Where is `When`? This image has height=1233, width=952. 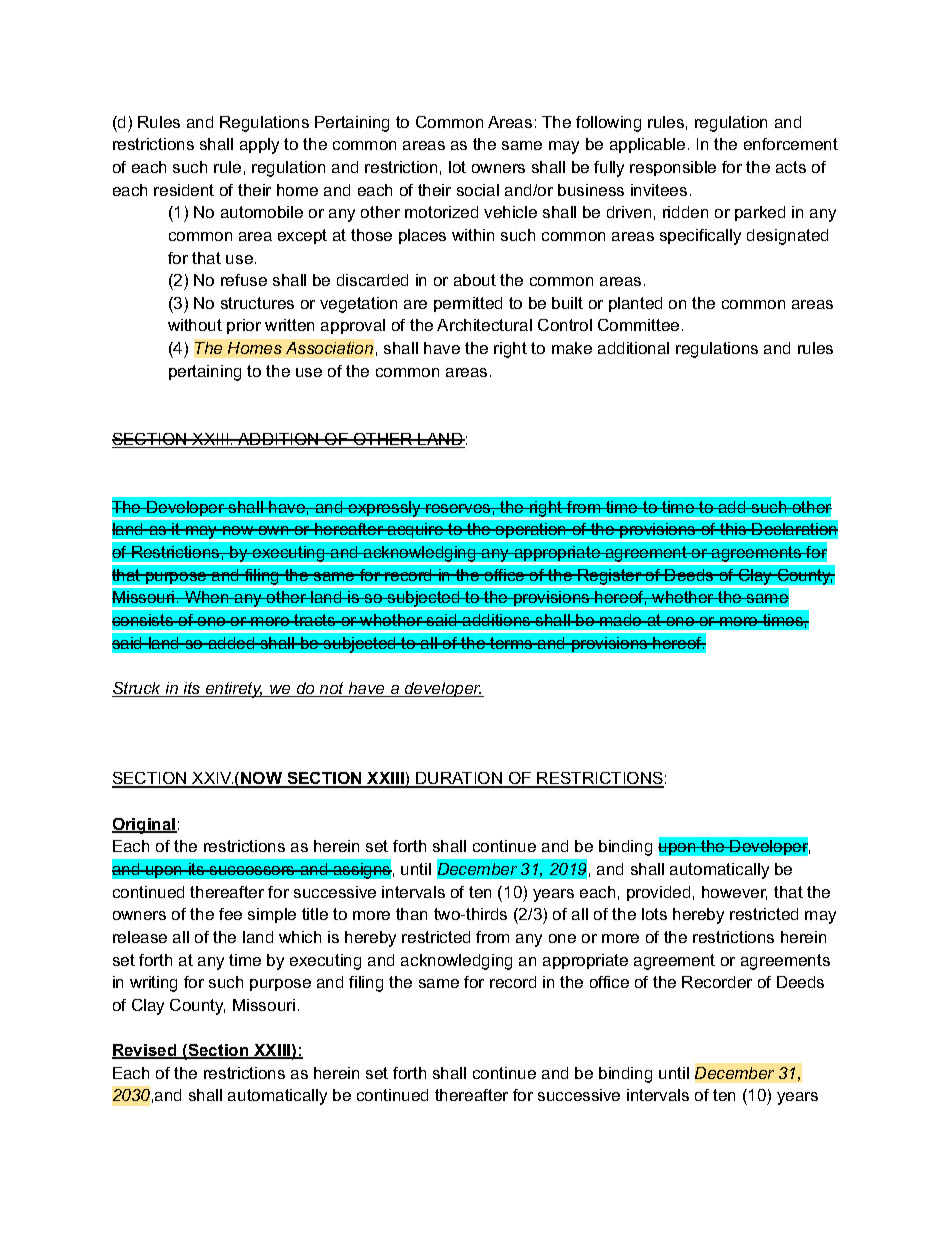
When is located at coordinates (207, 597).
